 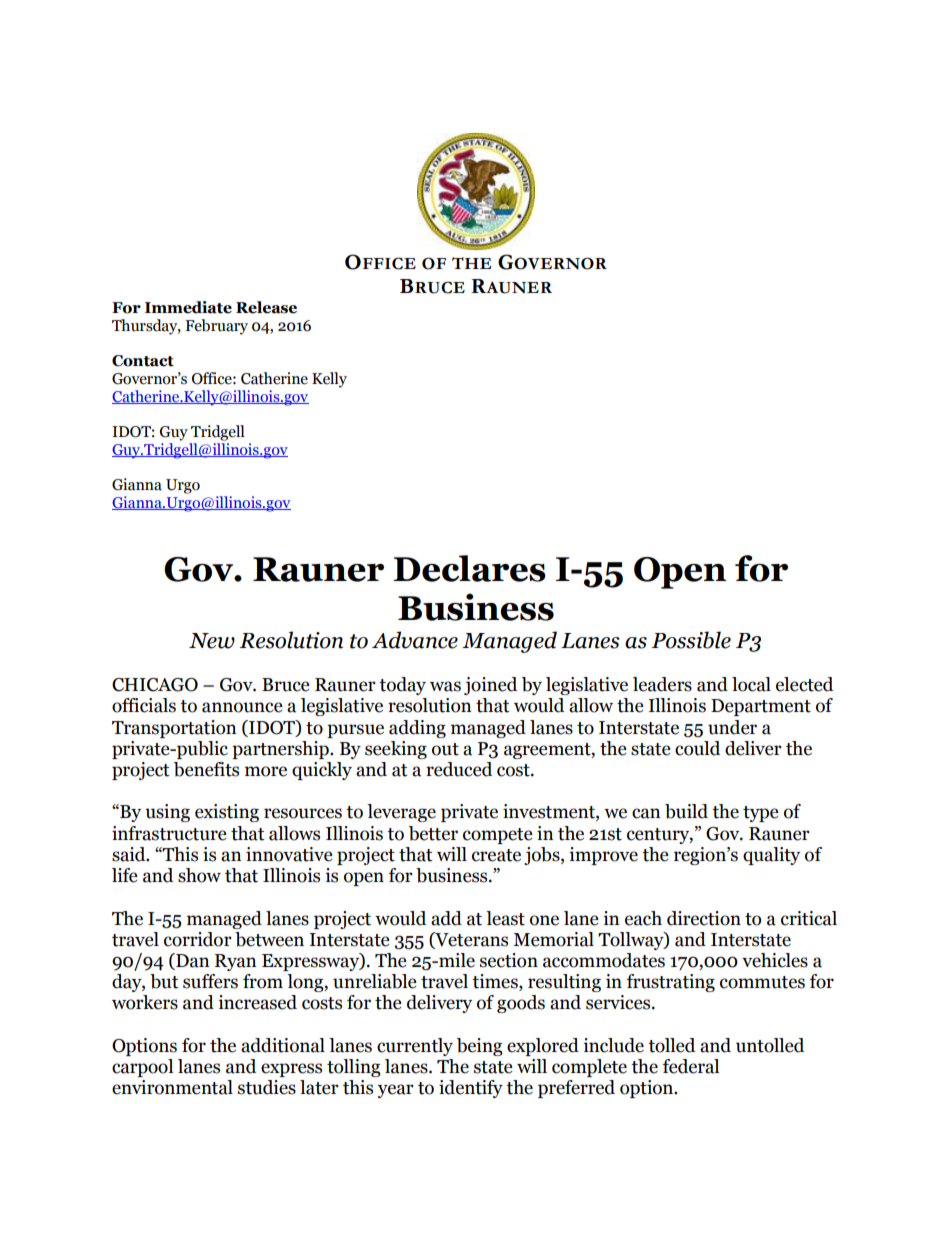 What do you see at coordinates (198, 939) in the screenshot?
I see `corridor` at bounding box center [198, 939].
